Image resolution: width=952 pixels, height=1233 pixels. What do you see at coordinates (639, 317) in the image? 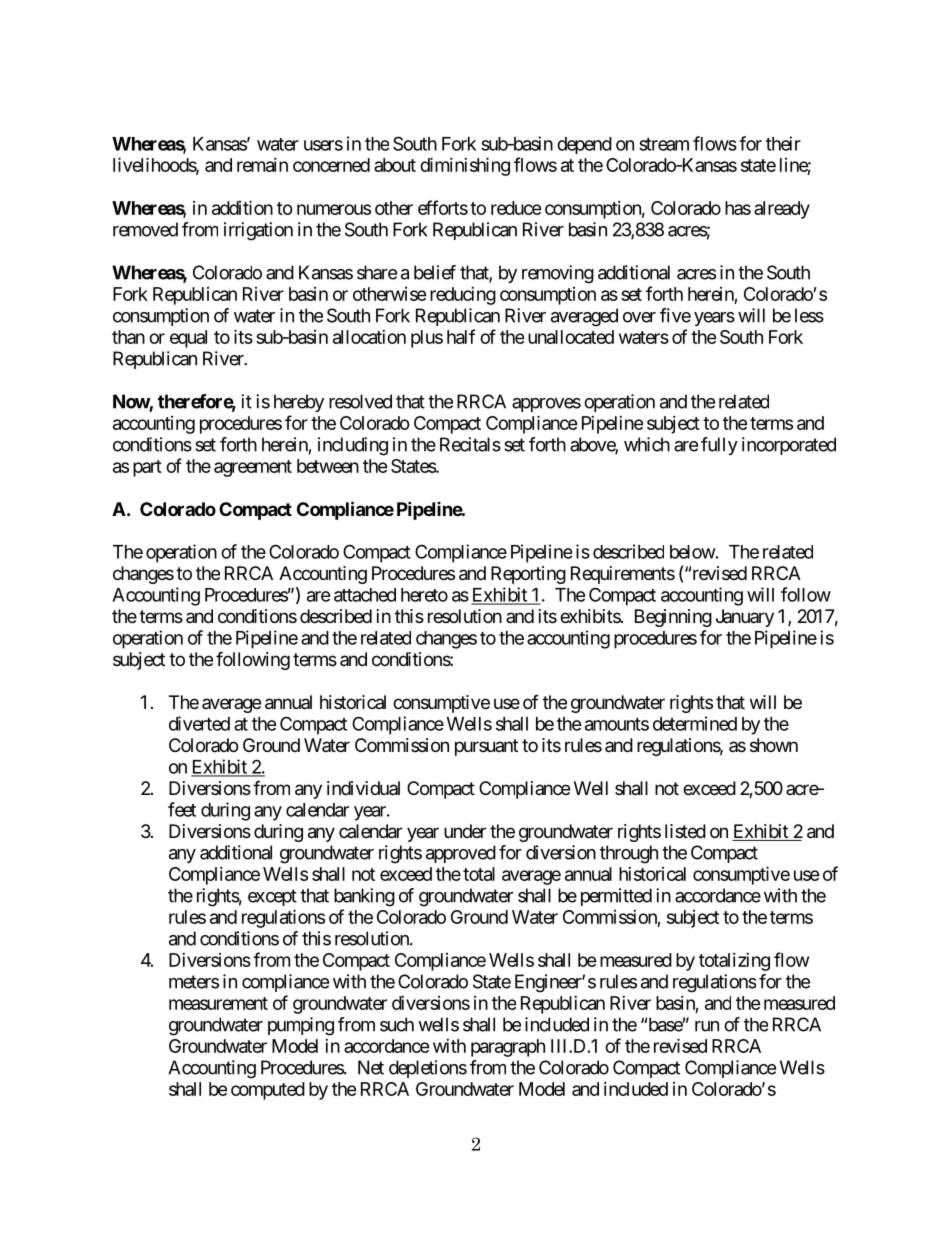
I see `over` at bounding box center [639, 317].
